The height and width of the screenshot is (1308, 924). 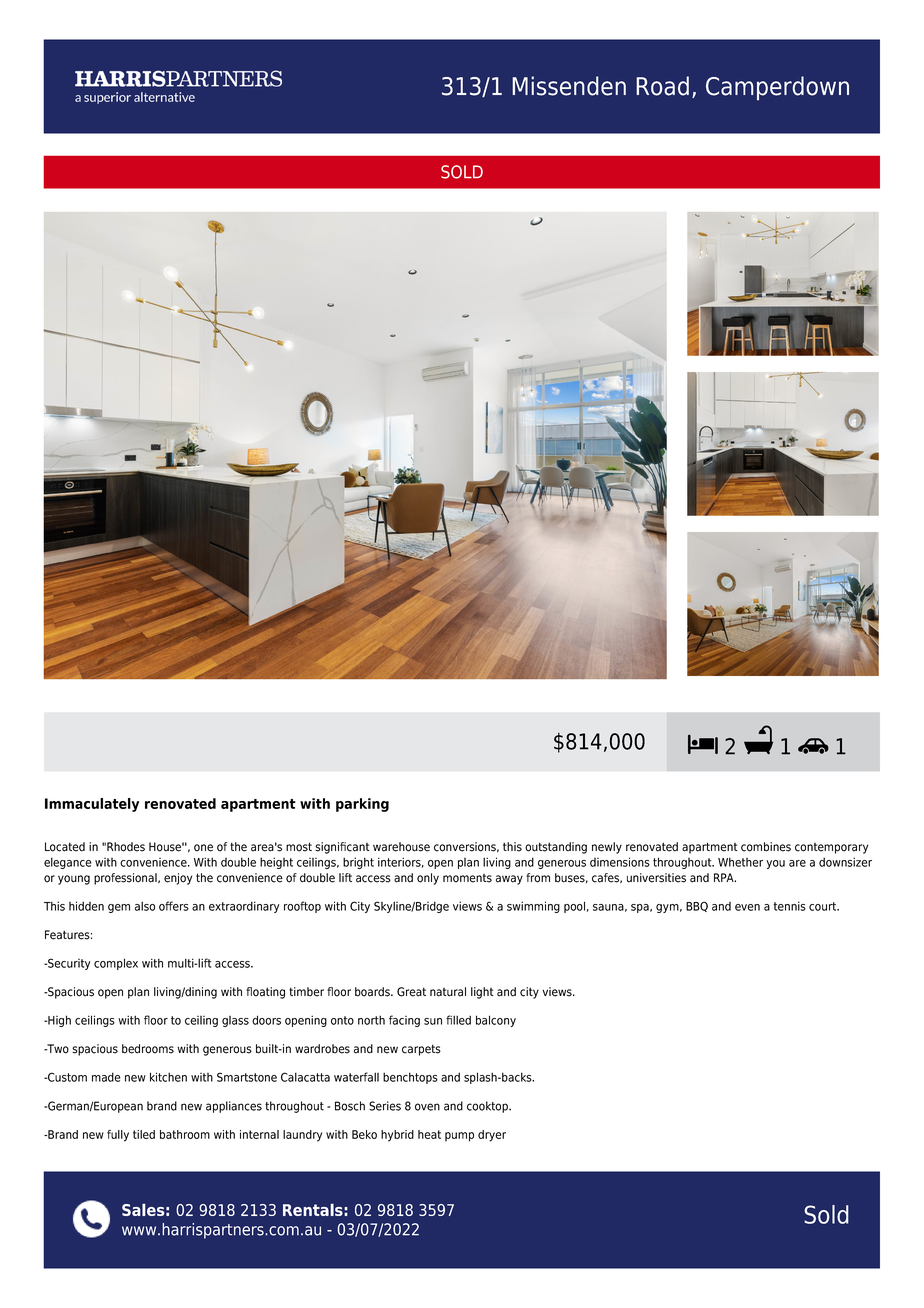 What do you see at coordinates (556, 848) in the screenshot?
I see `outstanding` at bounding box center [556, 848].
